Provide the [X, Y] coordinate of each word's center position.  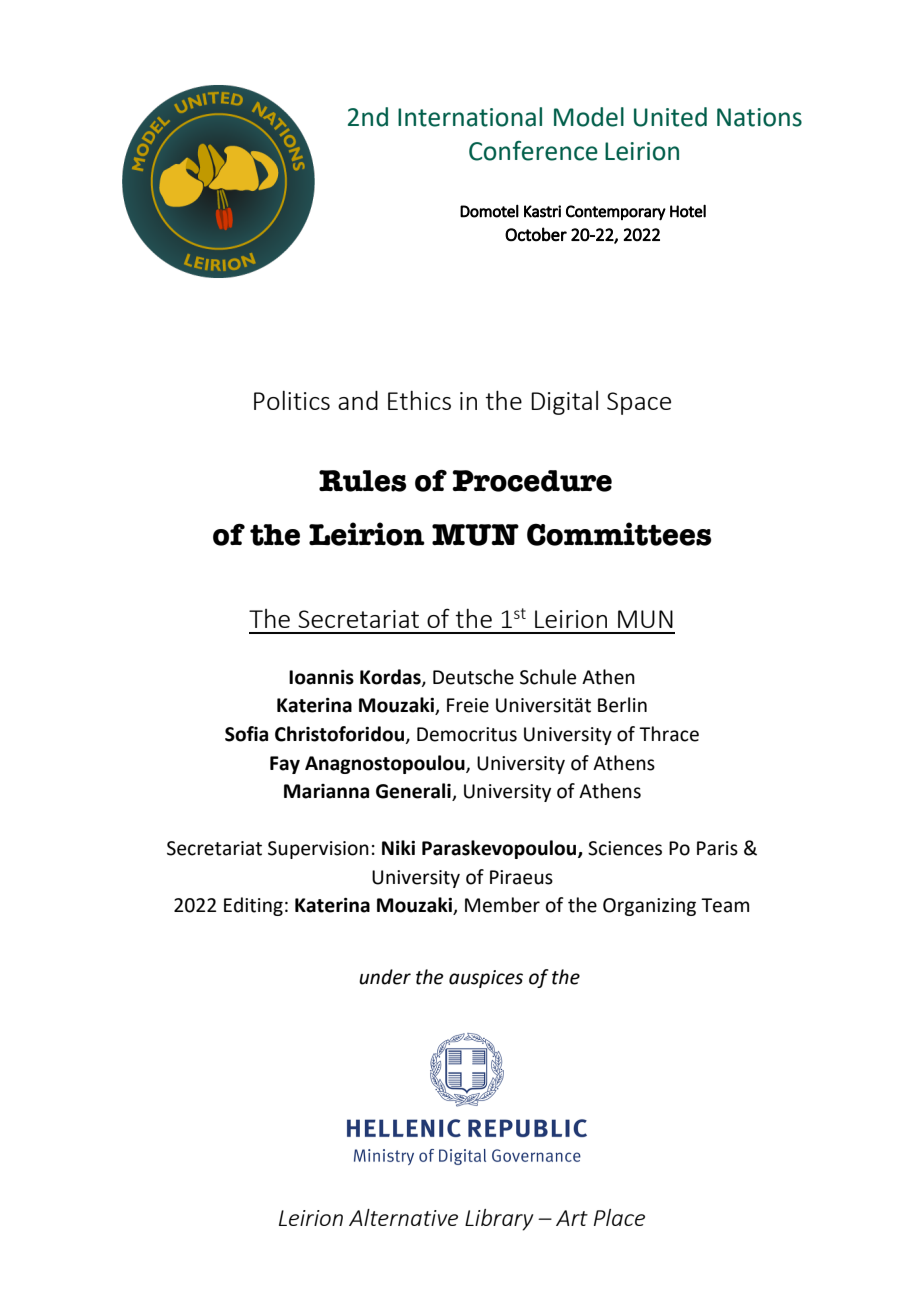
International [470, 117]
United [670, 117]
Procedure [532, 481]
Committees [619, 534]
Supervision [318, 850]
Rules [362, 481]
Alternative [403, 1217]
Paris [717, 848]
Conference [533, 151]
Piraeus [521, 877]
